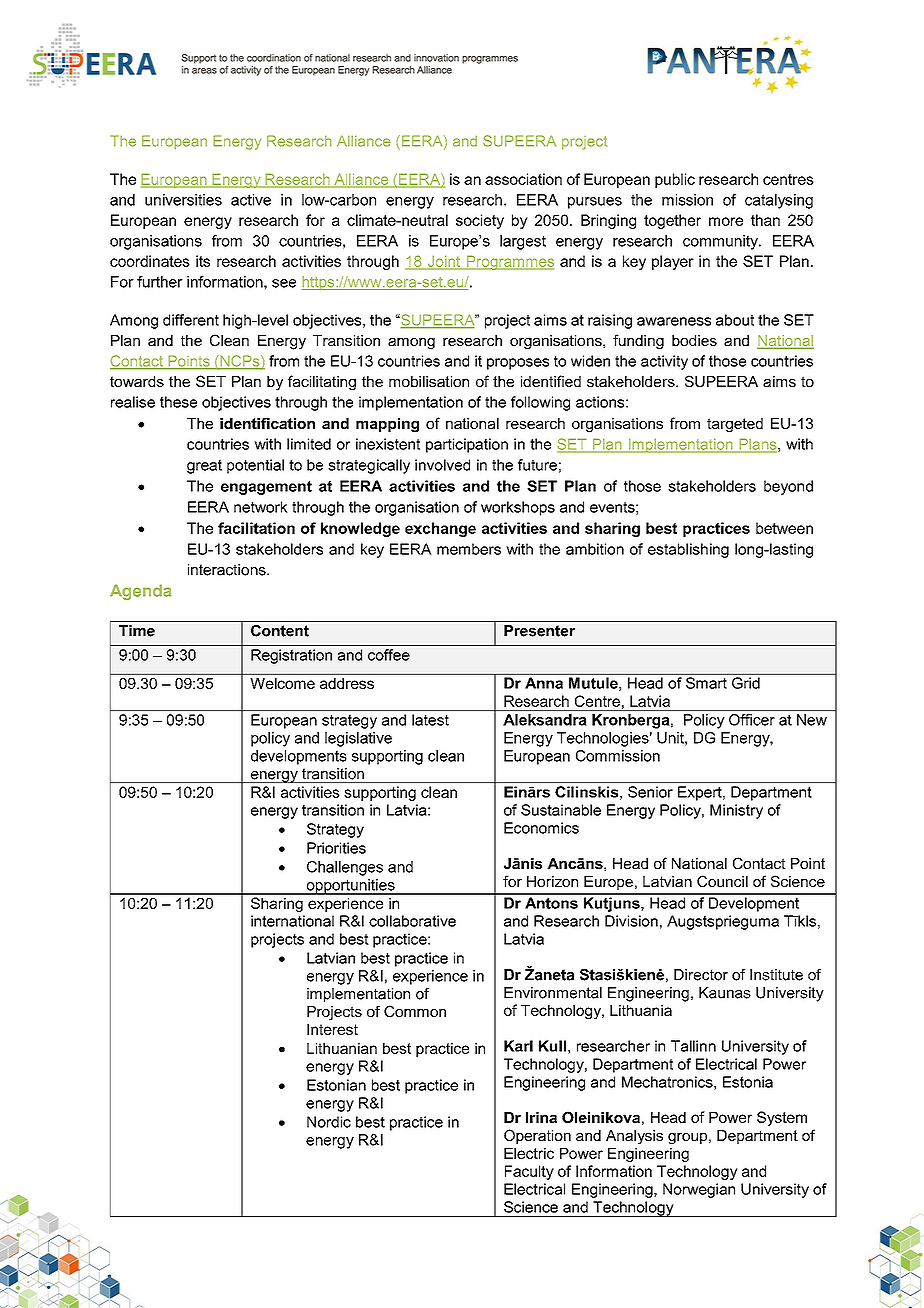 The width and height of the screenshot is (924, 1308). Describe the element at coordinates (329, 1122) in the screenshot. I see `Nordic` at that location.
